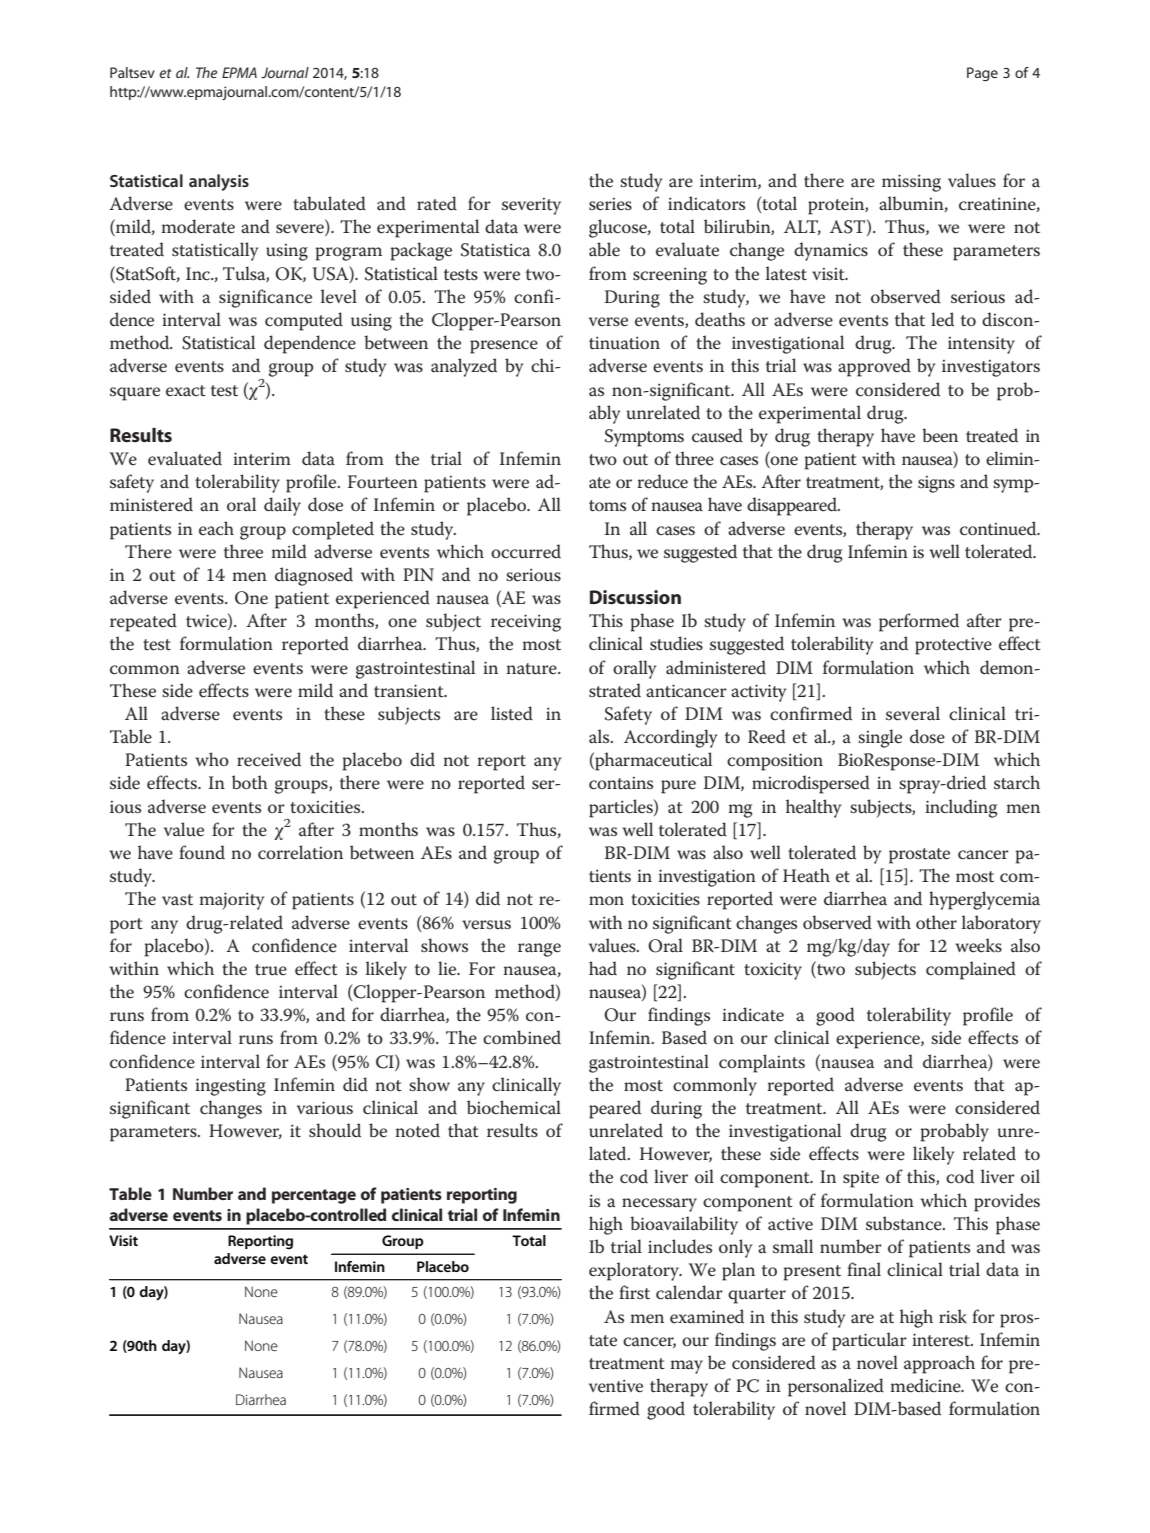  What do you see at coordinates (219, 182) in the screenshot?
I see `analysis` at bounding box center [219, 182].
